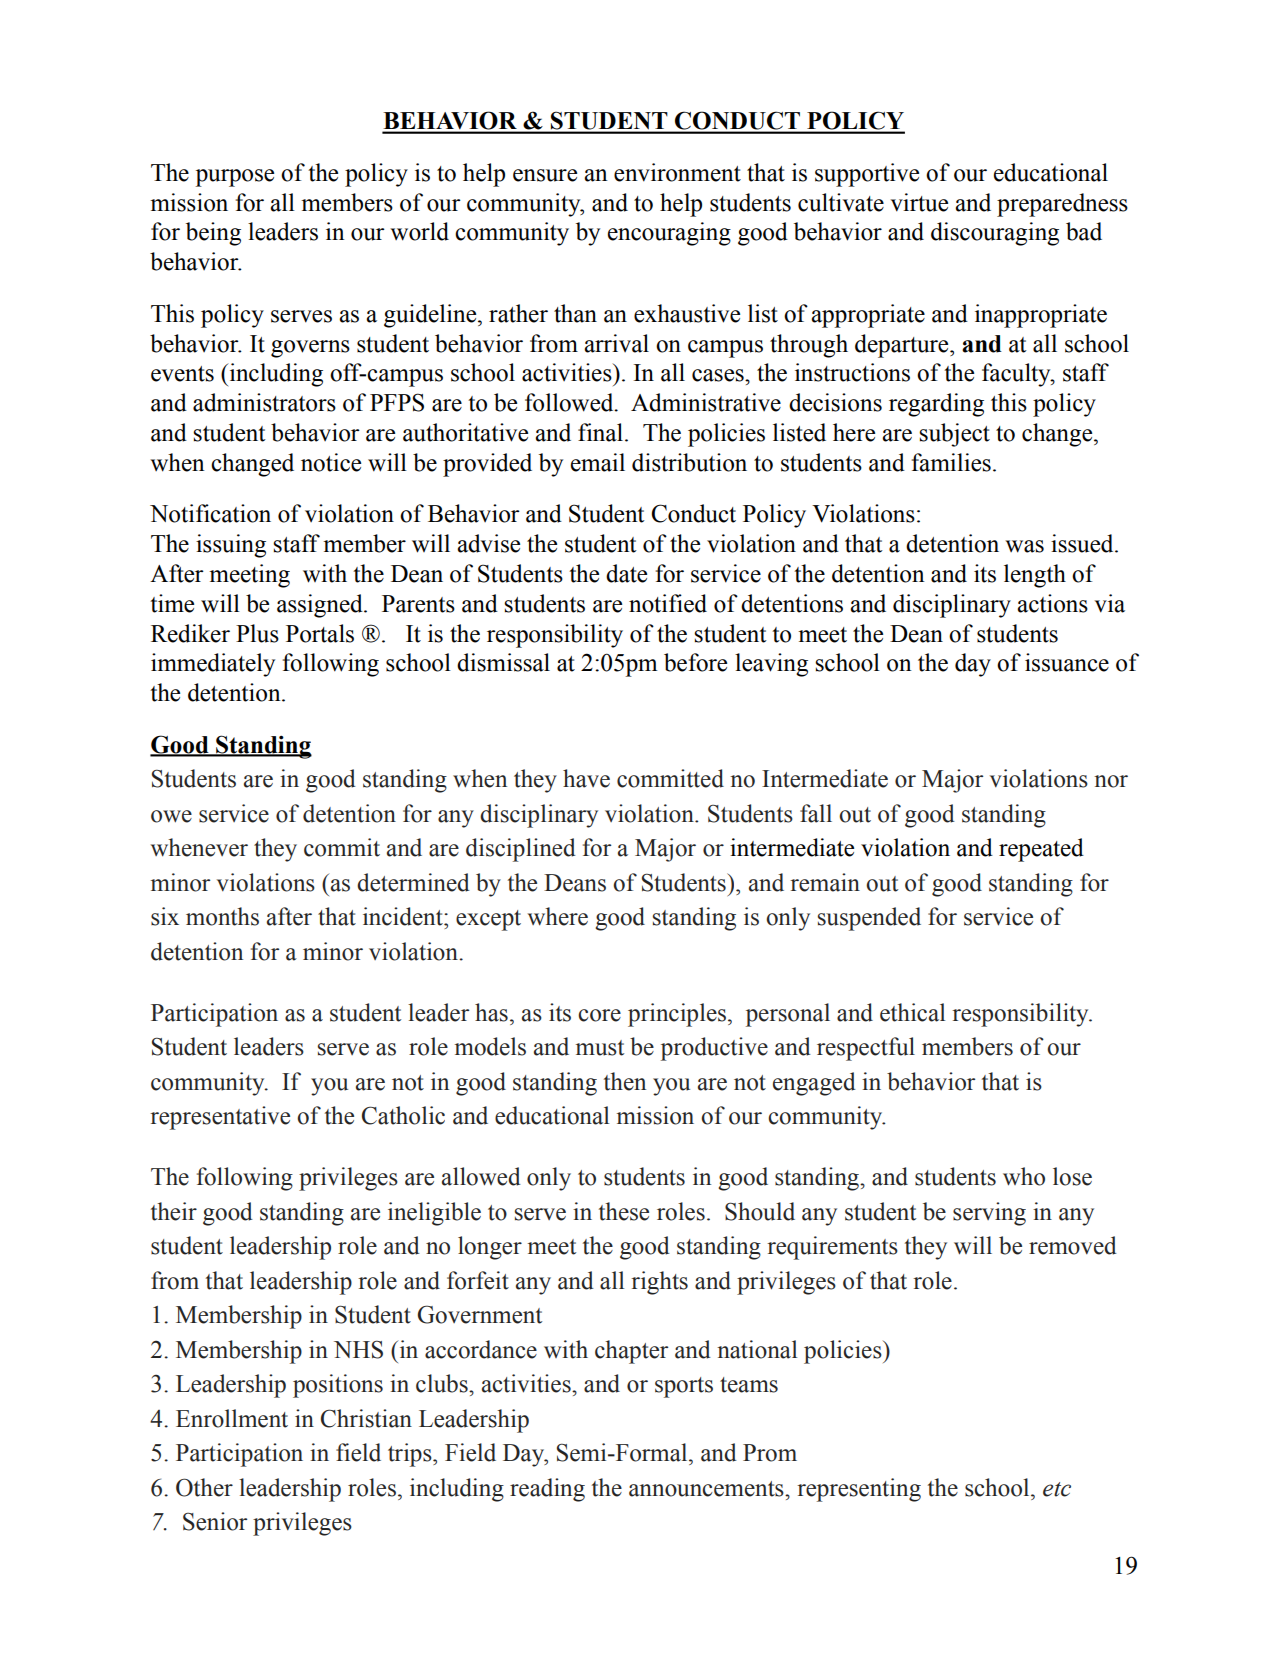 Image resolution: width=1279 pixels, height=1655 pixels. What do you see at coordinates (220, 1118) in the screenshot?
I see `representative` at bounding box center [220, 1118].
